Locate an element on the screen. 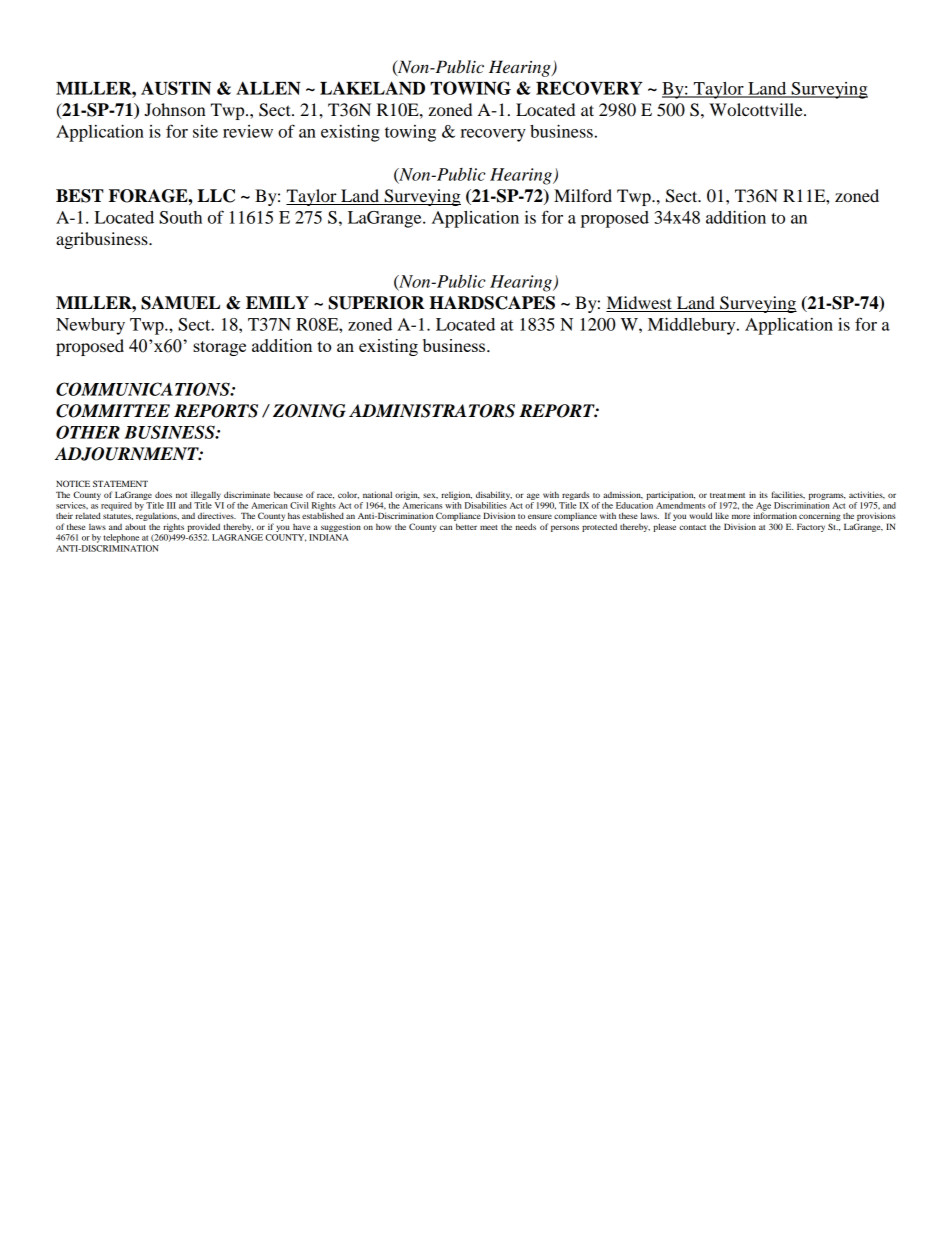  ALLEN is located at coordinates (268, 88).
